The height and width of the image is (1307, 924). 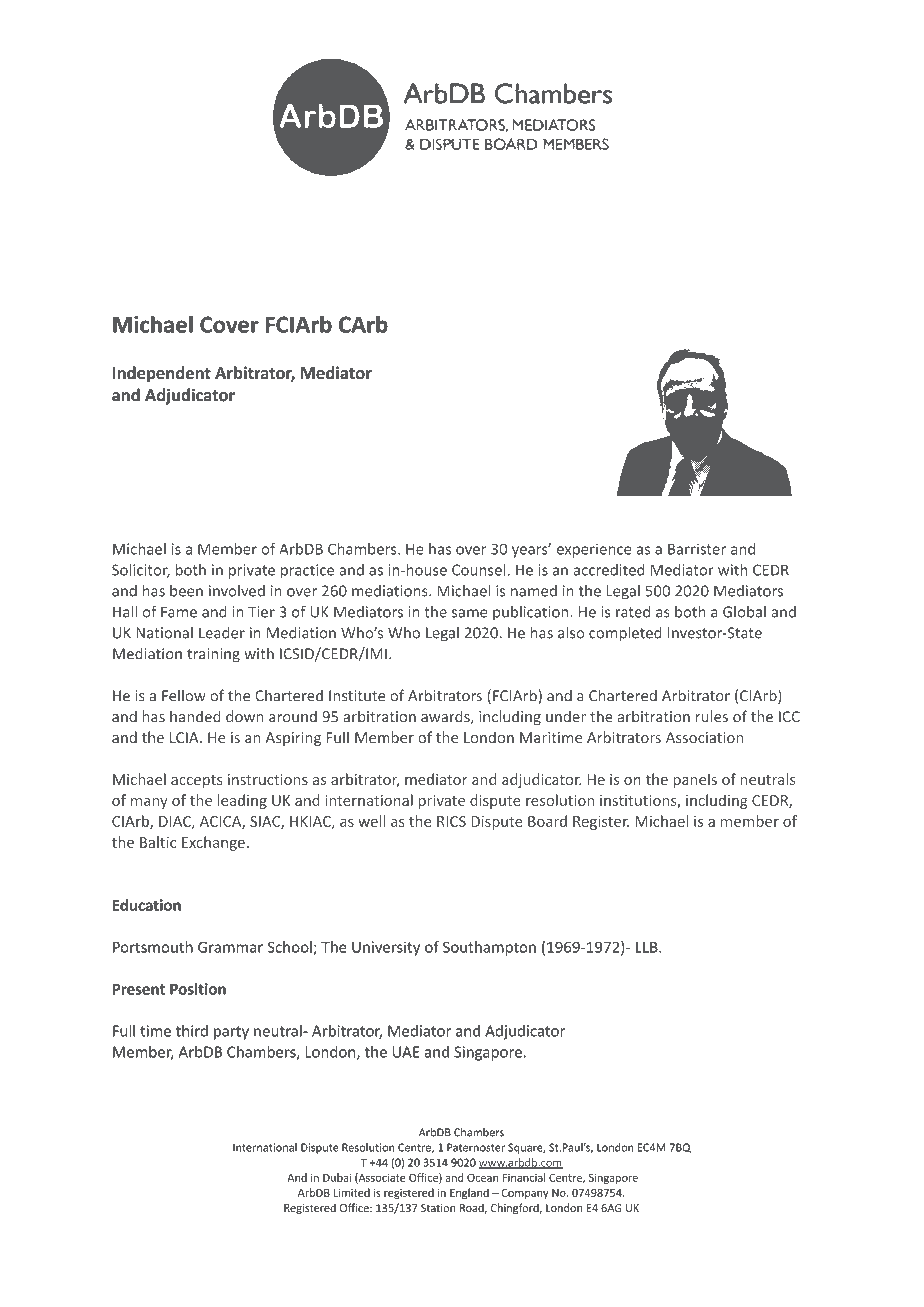 What do you see at coordinates (162, 374) in the image?
I see `Independent` at bounding box center [162, 374].
